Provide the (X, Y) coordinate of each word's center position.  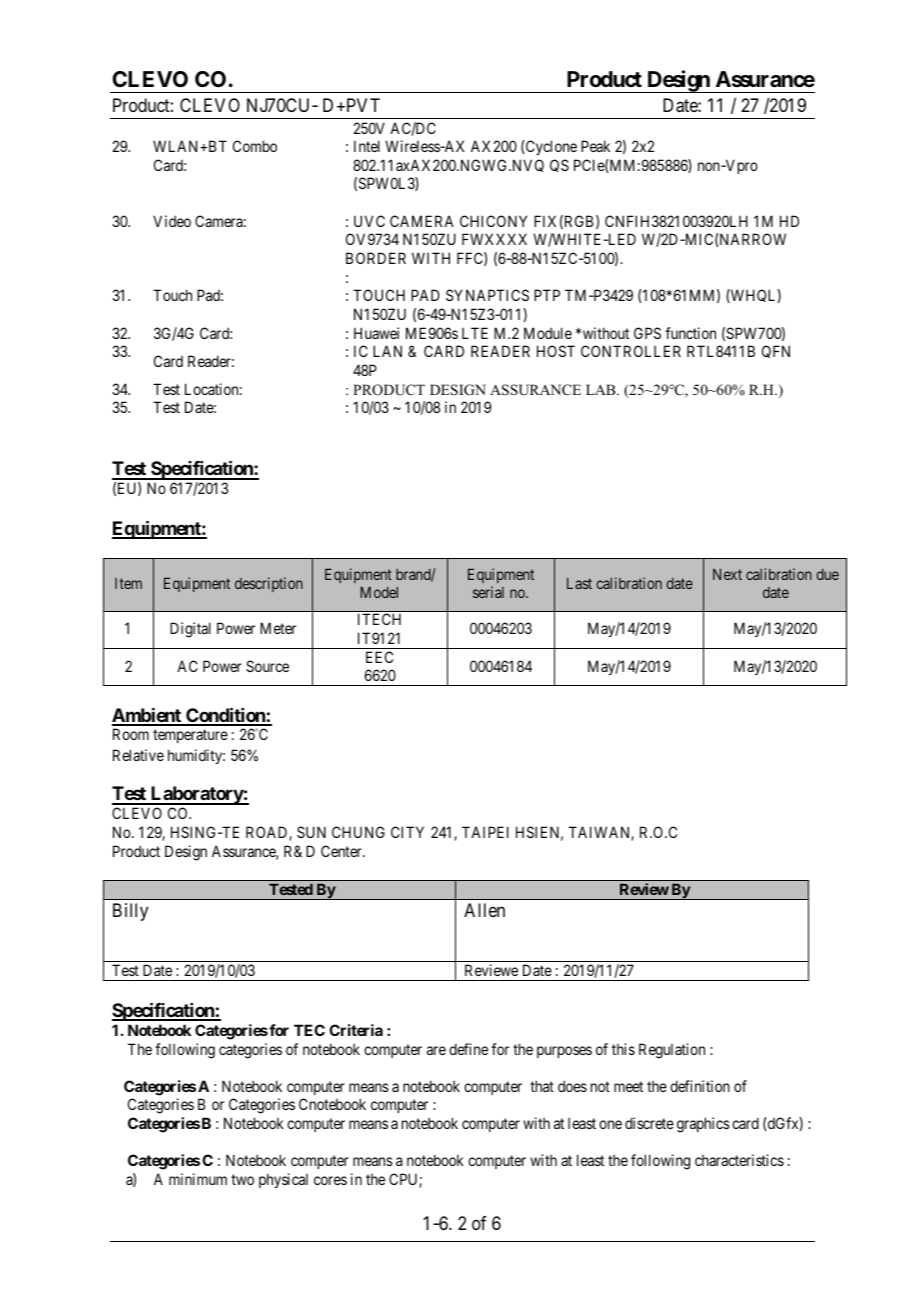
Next (727, 574)
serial (488, 592)
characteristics (739, 1160)
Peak (595, 146)
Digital (190, 630)
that (542, 1086)
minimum (198, 1179)
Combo (255, 146)
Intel (367, 146)
